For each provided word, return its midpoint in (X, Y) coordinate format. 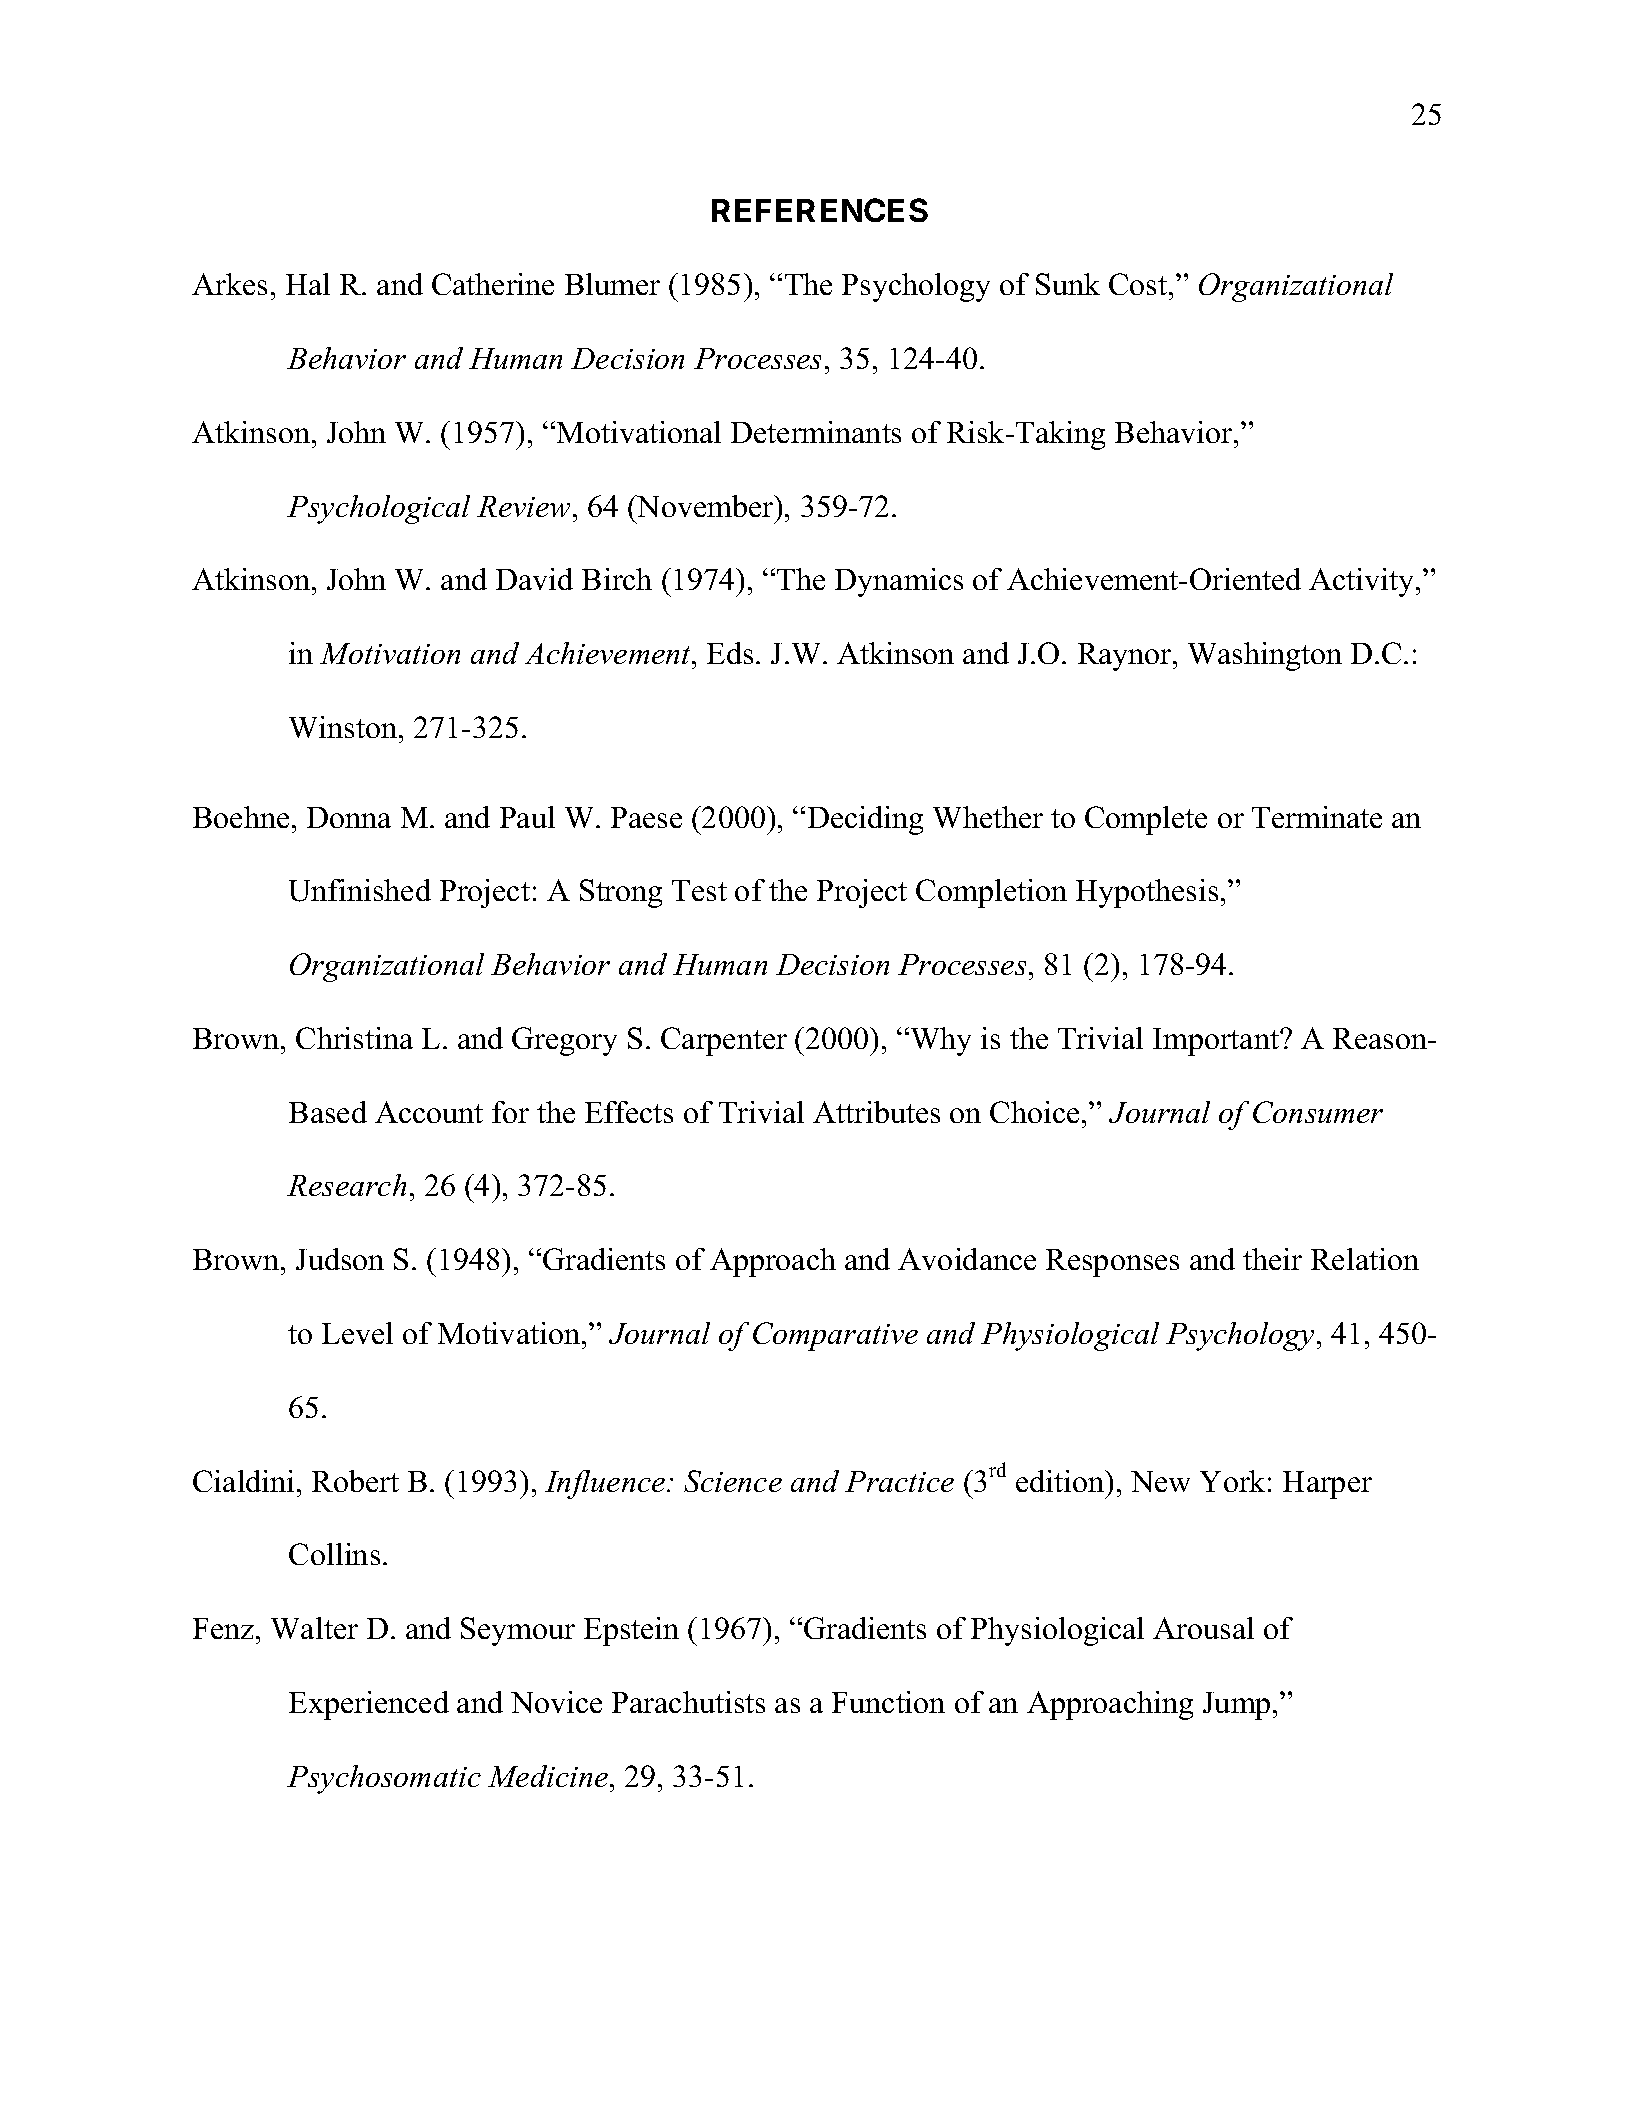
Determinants (816, 432)
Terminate (1317, 817)
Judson (340, 1259)
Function (888, 1702)
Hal (308, 284)
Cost (1139, 284)
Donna (349, 817)
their (1272, 1259)
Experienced (369, 1705)
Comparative (835, 1336)
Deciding (865, 820)
